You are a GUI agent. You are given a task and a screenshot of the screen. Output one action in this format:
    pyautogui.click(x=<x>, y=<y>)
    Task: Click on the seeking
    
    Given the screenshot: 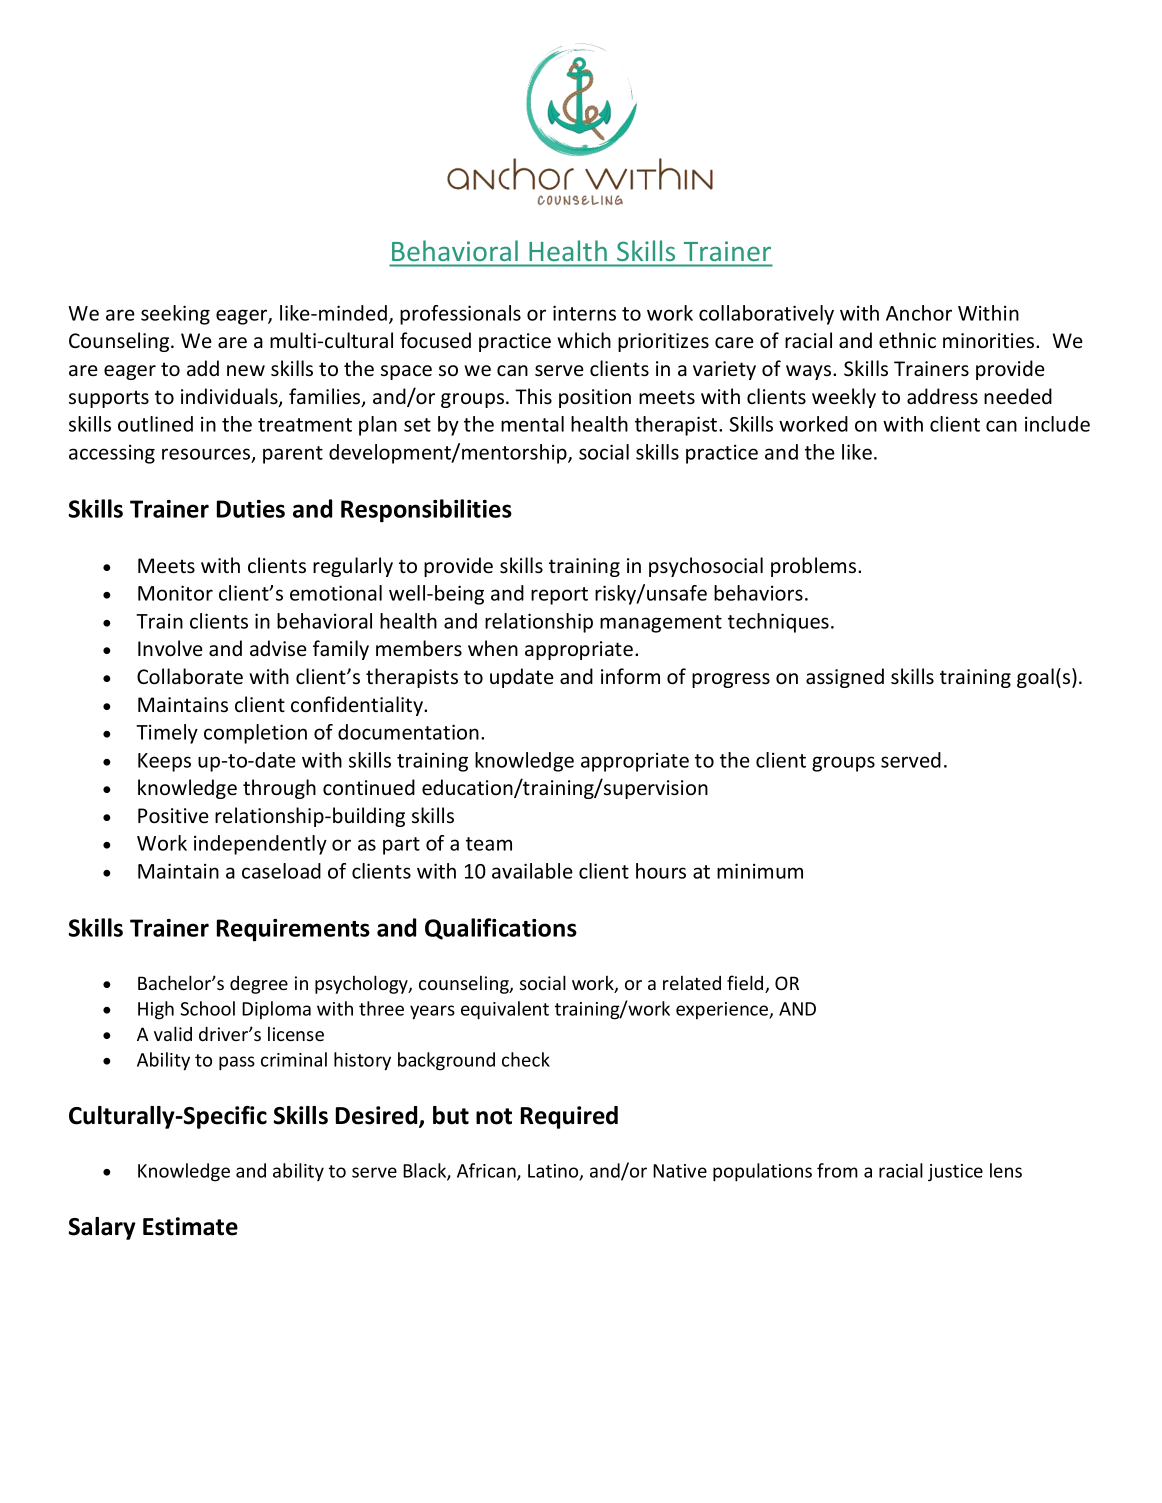 What is the action you would take?
    pyautogui.click(x=175, y=315)
